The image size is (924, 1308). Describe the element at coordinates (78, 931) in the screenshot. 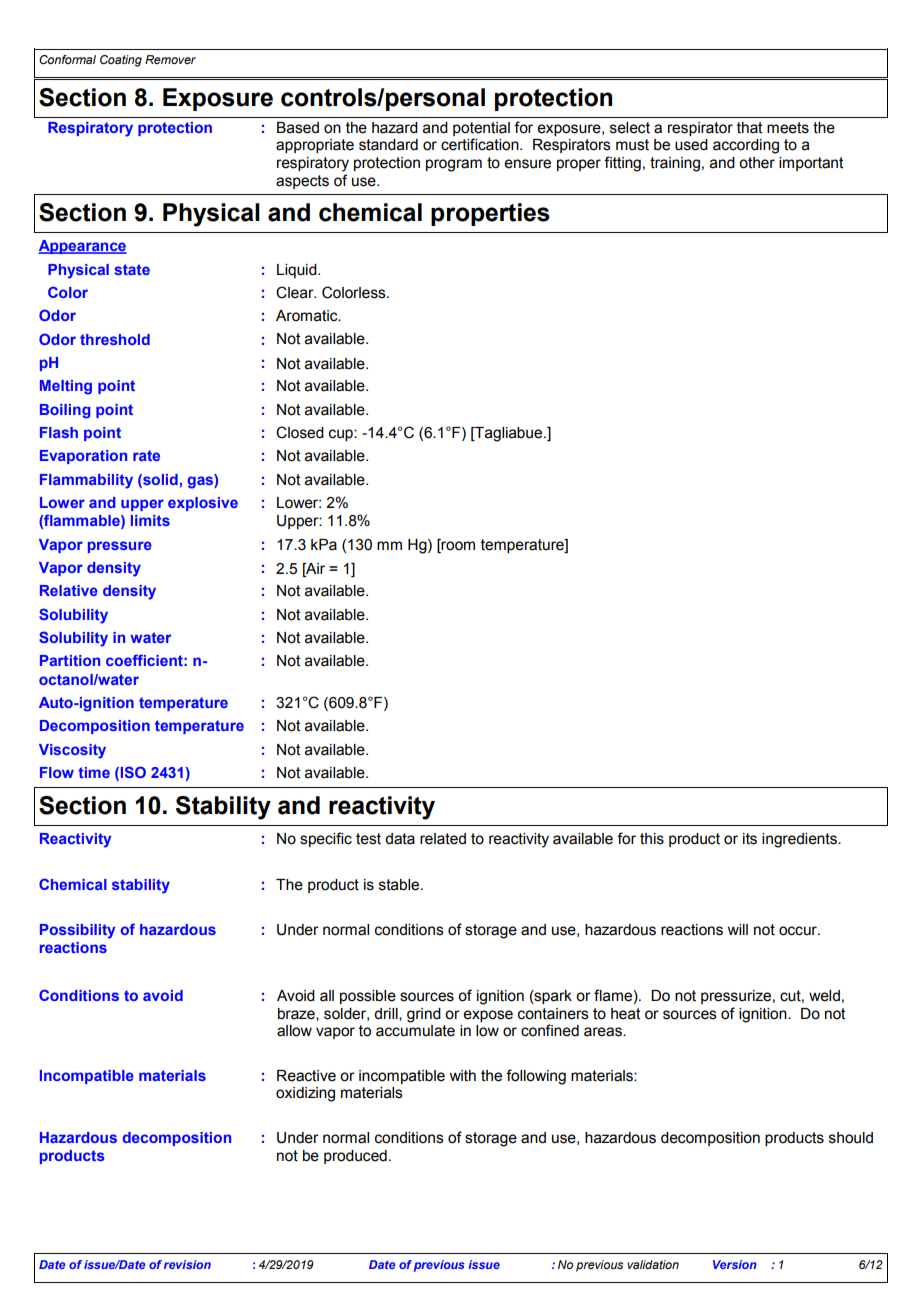

I see `Possibility` at that location.
